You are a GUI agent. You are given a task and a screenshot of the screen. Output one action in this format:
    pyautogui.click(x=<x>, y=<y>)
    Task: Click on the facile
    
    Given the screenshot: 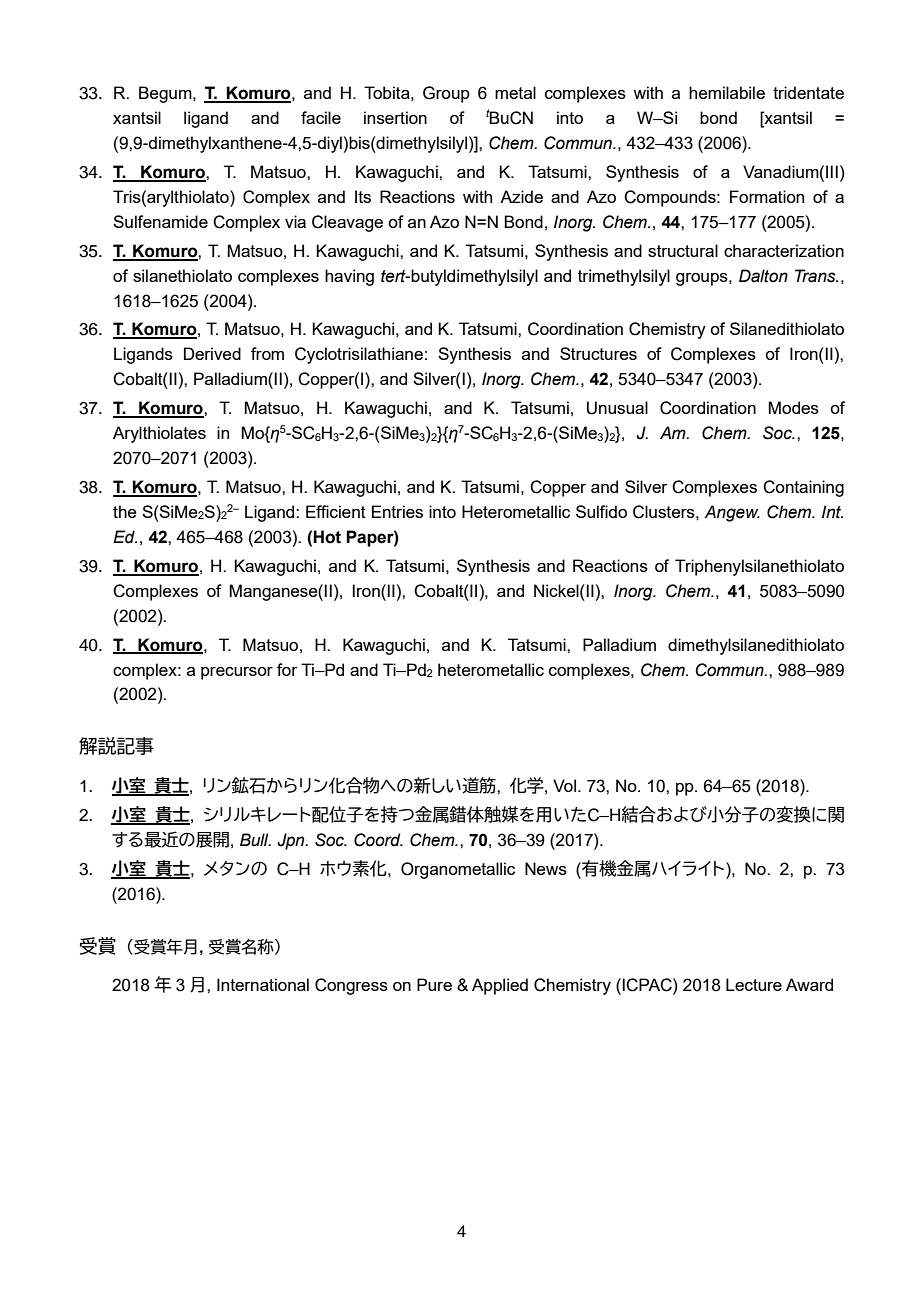 What is the action you would take?
    pyautogui.click(x=321, y=117)
